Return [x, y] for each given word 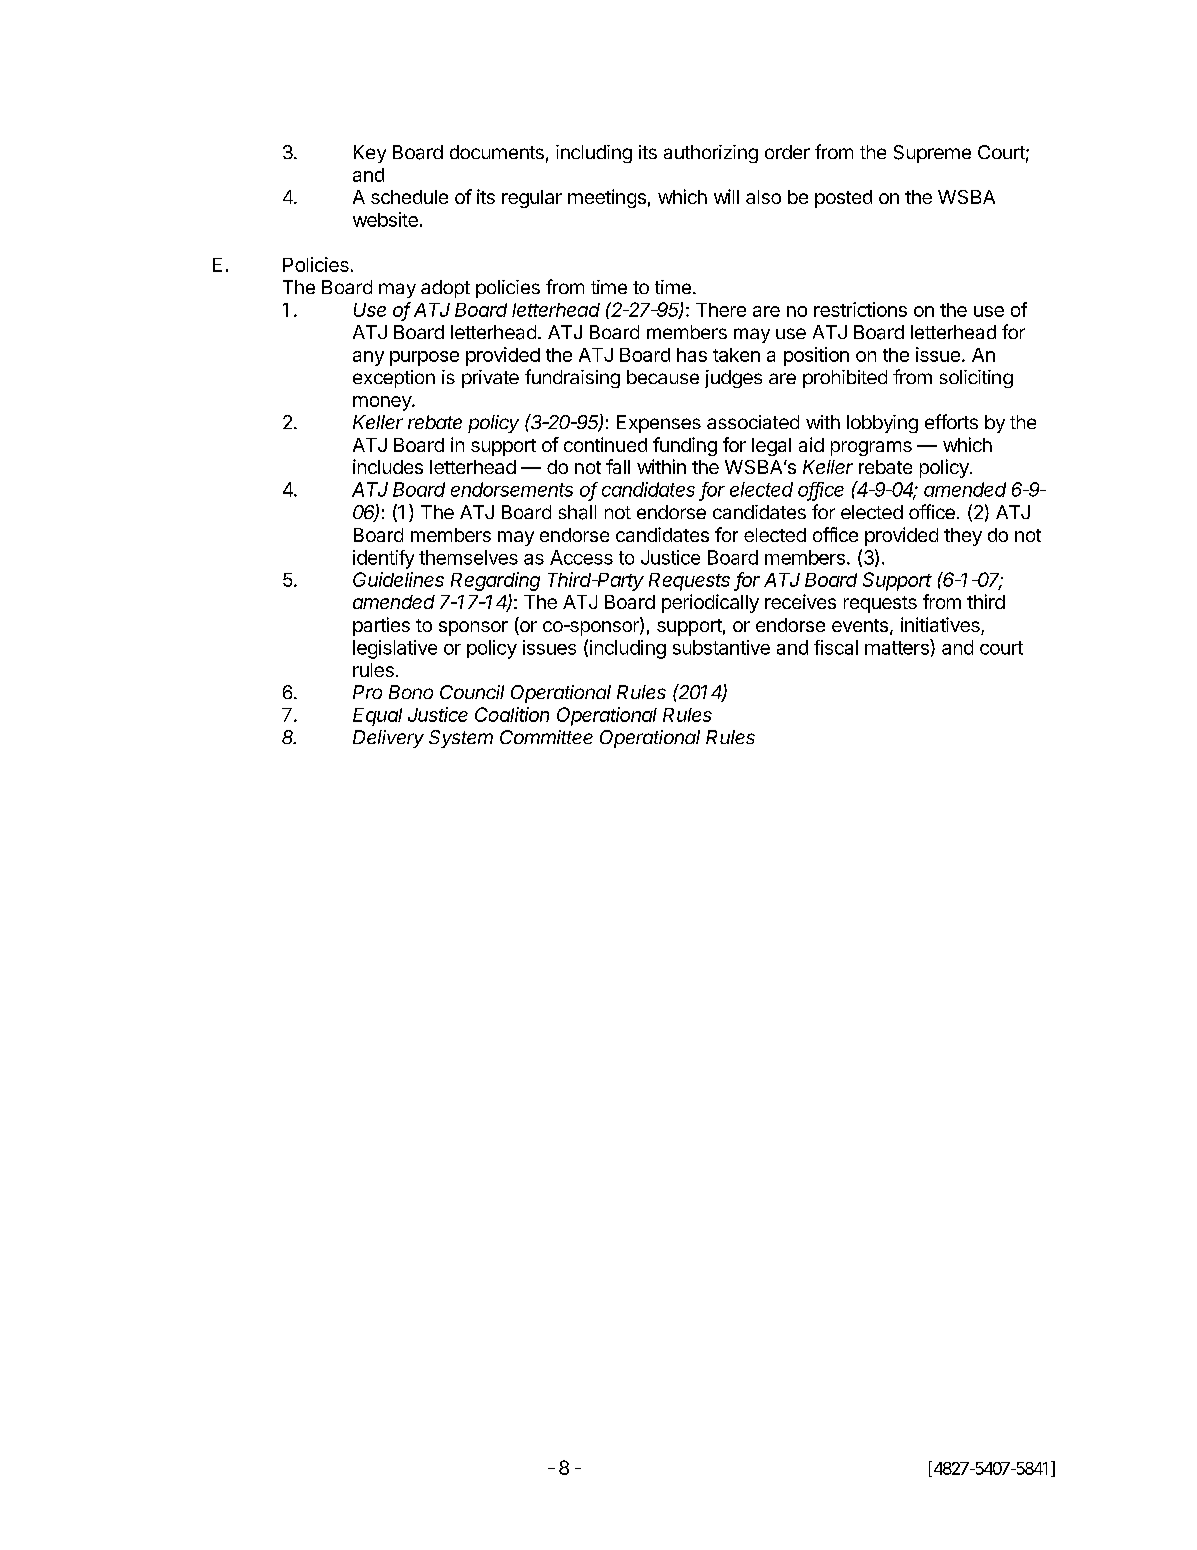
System [461, 739]
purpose [424, 358]
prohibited [845, 379]
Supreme [932, 154]
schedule [409, 197]
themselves [468, 557]
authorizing [711, 154]
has [692, 355]
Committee [546, 737]
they [963, 537]
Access [581, 557]
